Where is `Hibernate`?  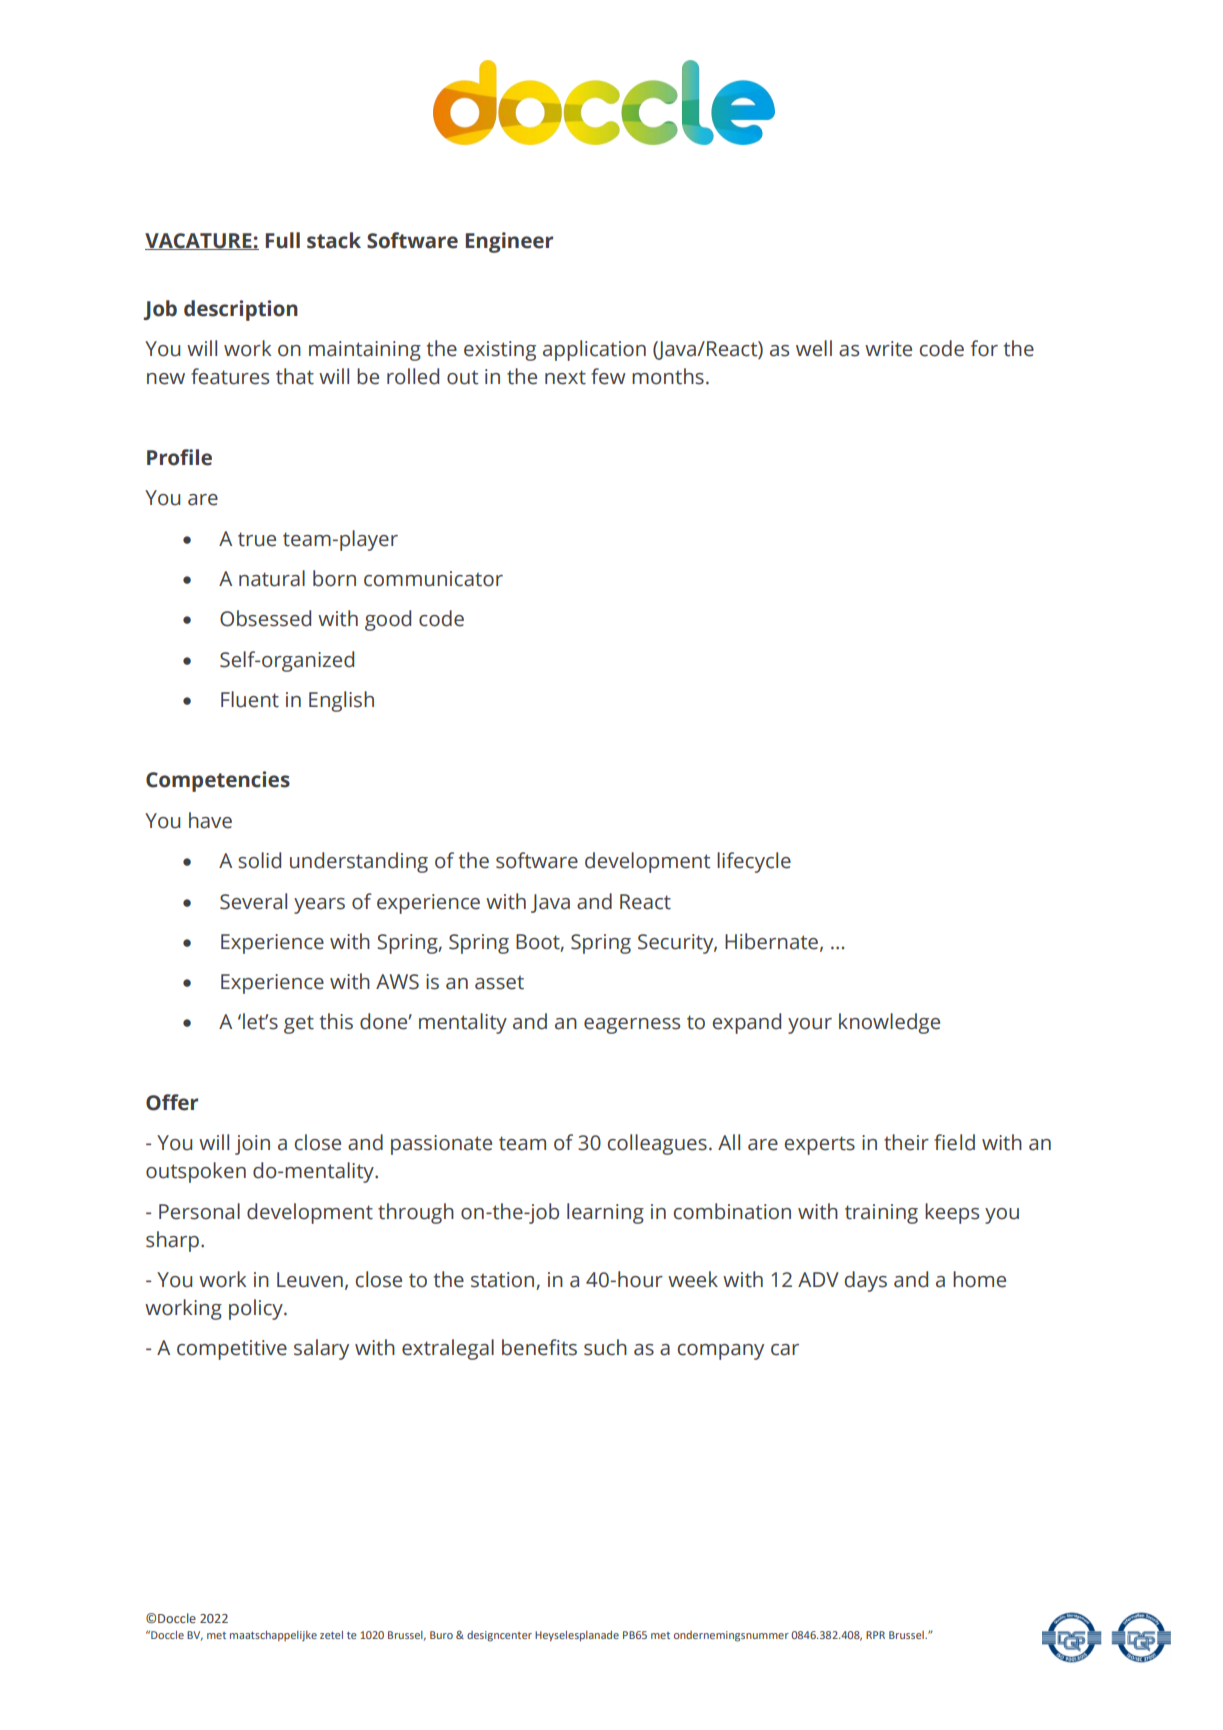
Hibernate is located at coordinates (771, 941).
